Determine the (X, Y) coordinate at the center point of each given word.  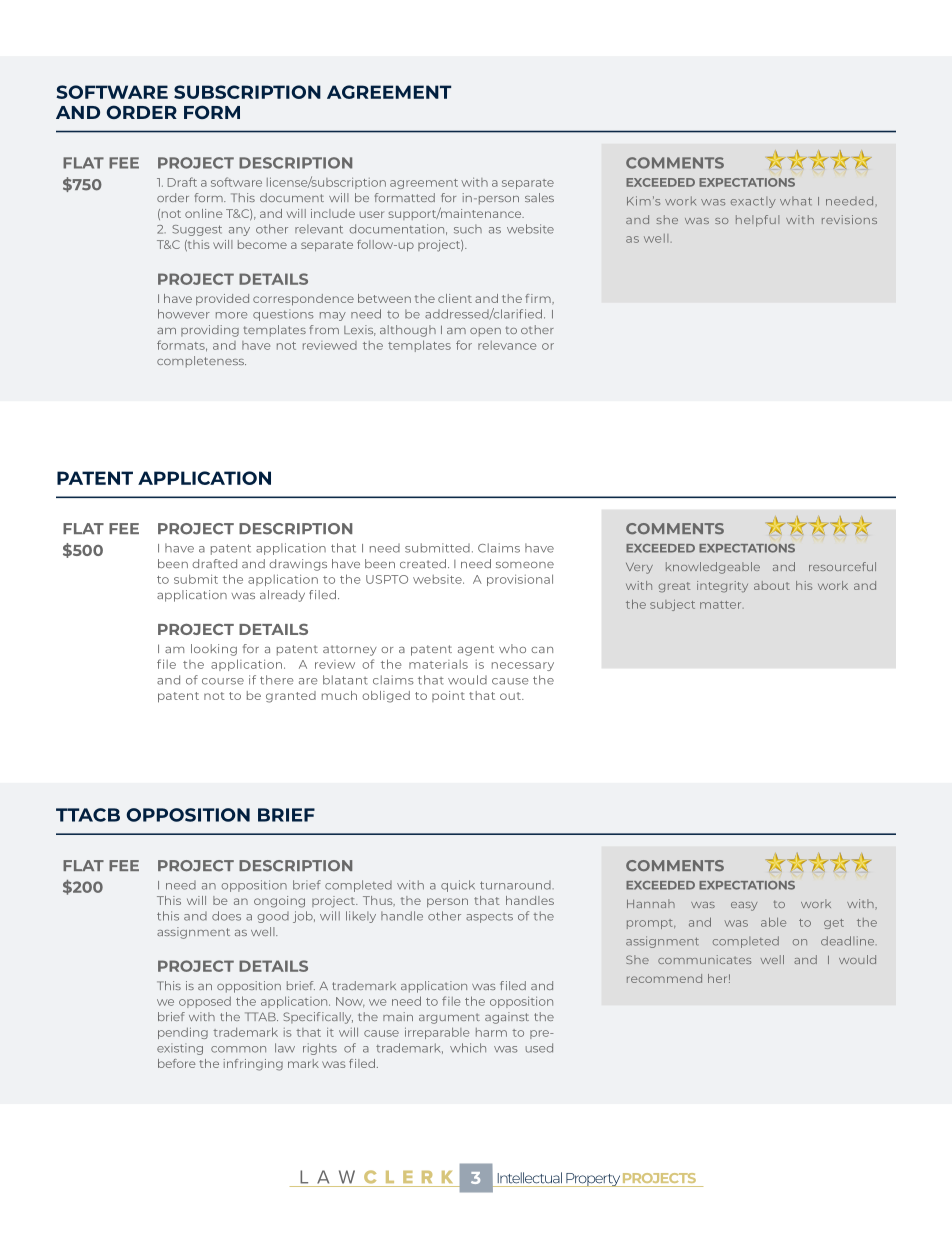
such (468, 229)
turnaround (515, 885)
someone (525, 565)
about (772, 585)
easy (744, 906)
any (239, 231)
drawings (298, 565)
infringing (253, 1065)
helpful (757, 221)
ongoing (279, 902)
